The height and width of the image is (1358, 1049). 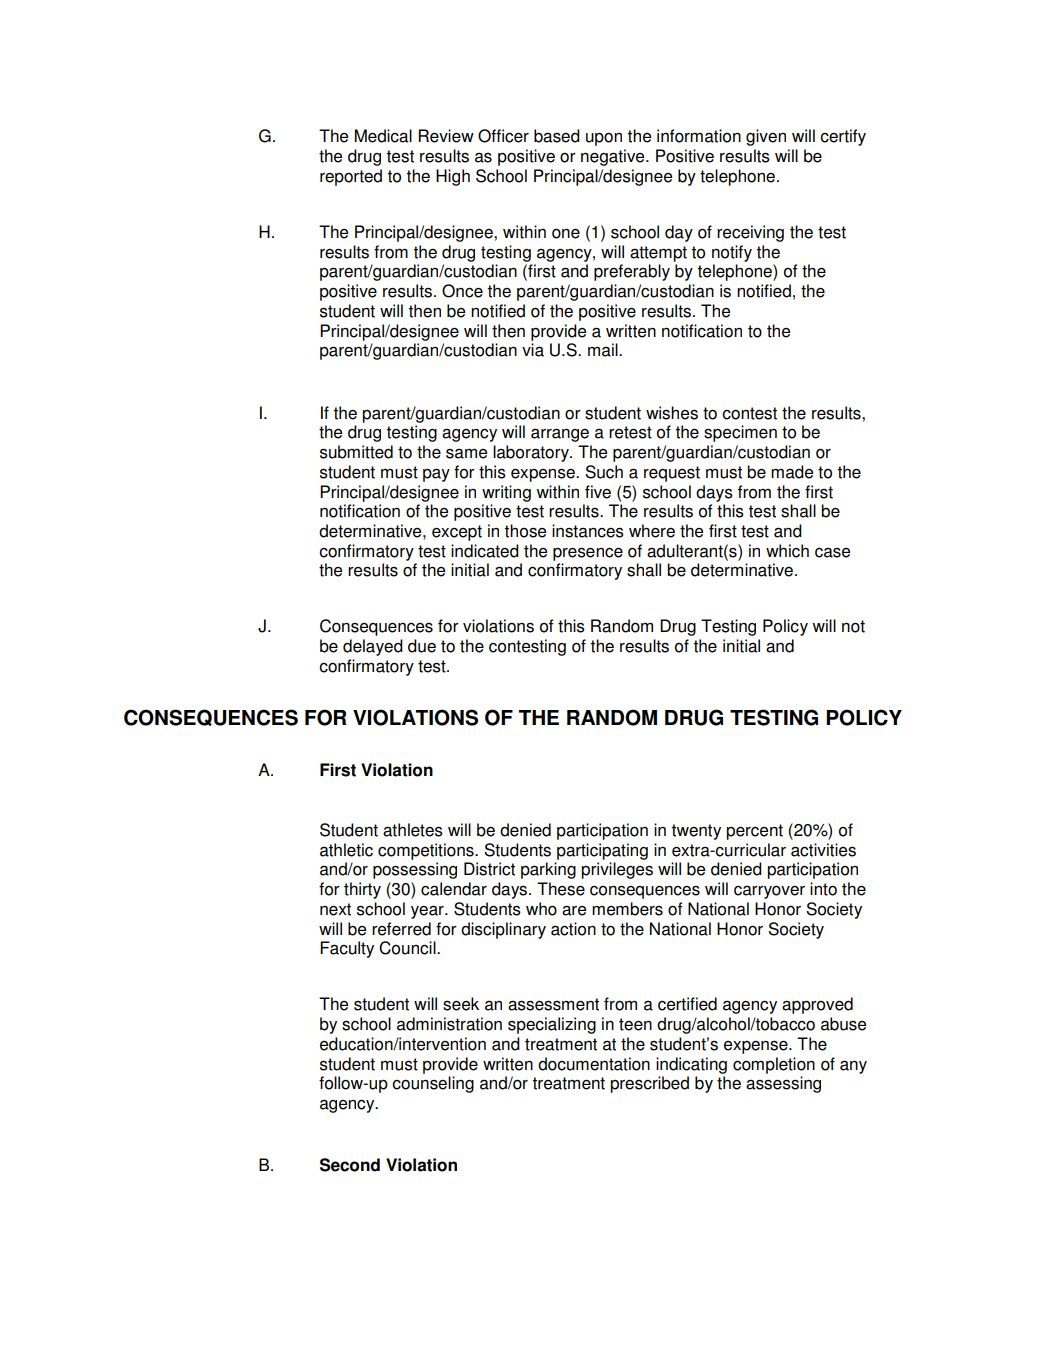 I want to click on Second, so click(x=350, y=1165).
